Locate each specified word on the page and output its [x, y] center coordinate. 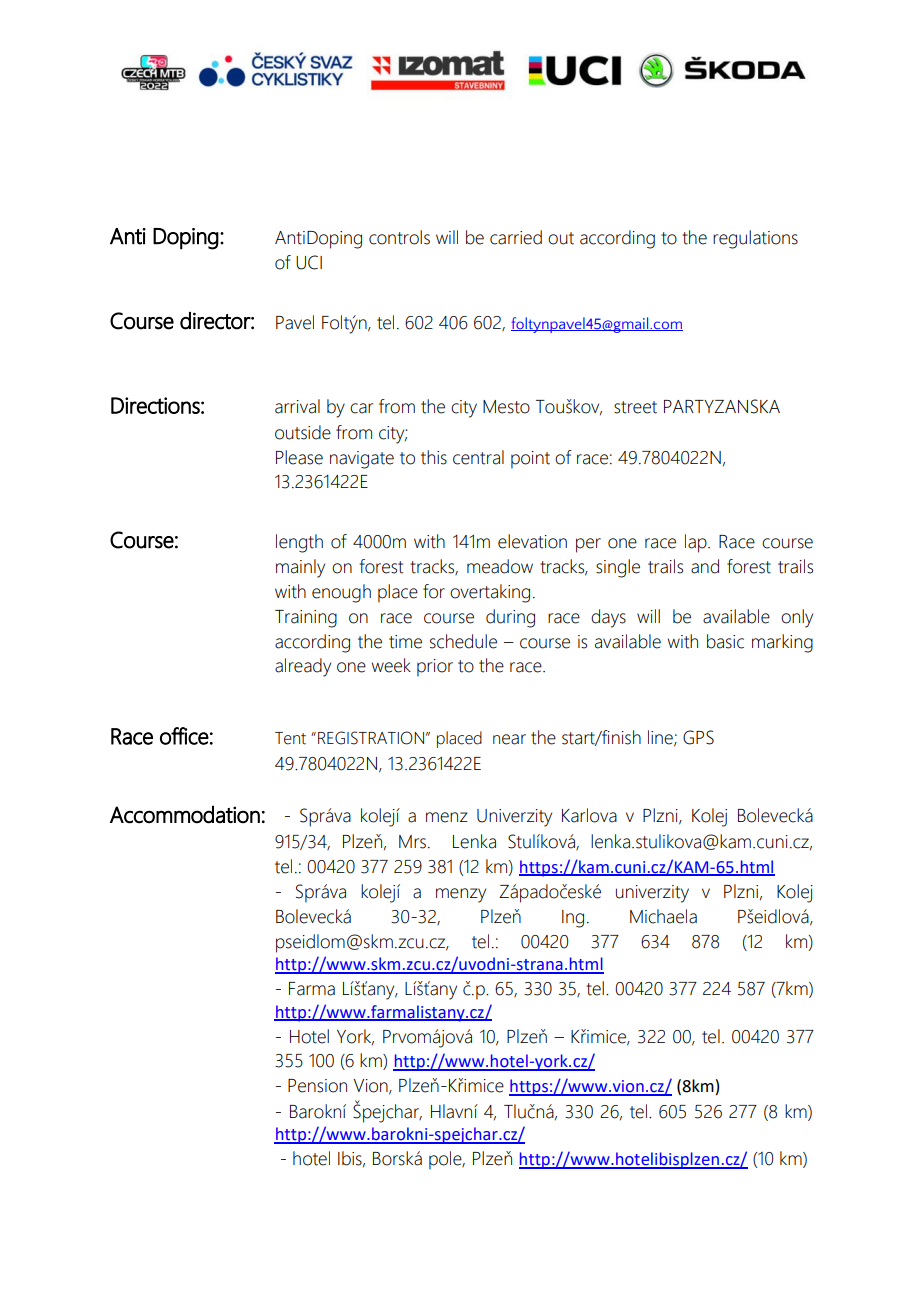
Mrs [412, 842]
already [303, 667]
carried [516, 237]
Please [299, 457]
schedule [463, 641]
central [478, 457]
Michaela [663, 916]
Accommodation [185, 814]
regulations [755, 239]
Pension [317, 1086]
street [635, 407]
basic [725, 641]
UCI [309, 262]
